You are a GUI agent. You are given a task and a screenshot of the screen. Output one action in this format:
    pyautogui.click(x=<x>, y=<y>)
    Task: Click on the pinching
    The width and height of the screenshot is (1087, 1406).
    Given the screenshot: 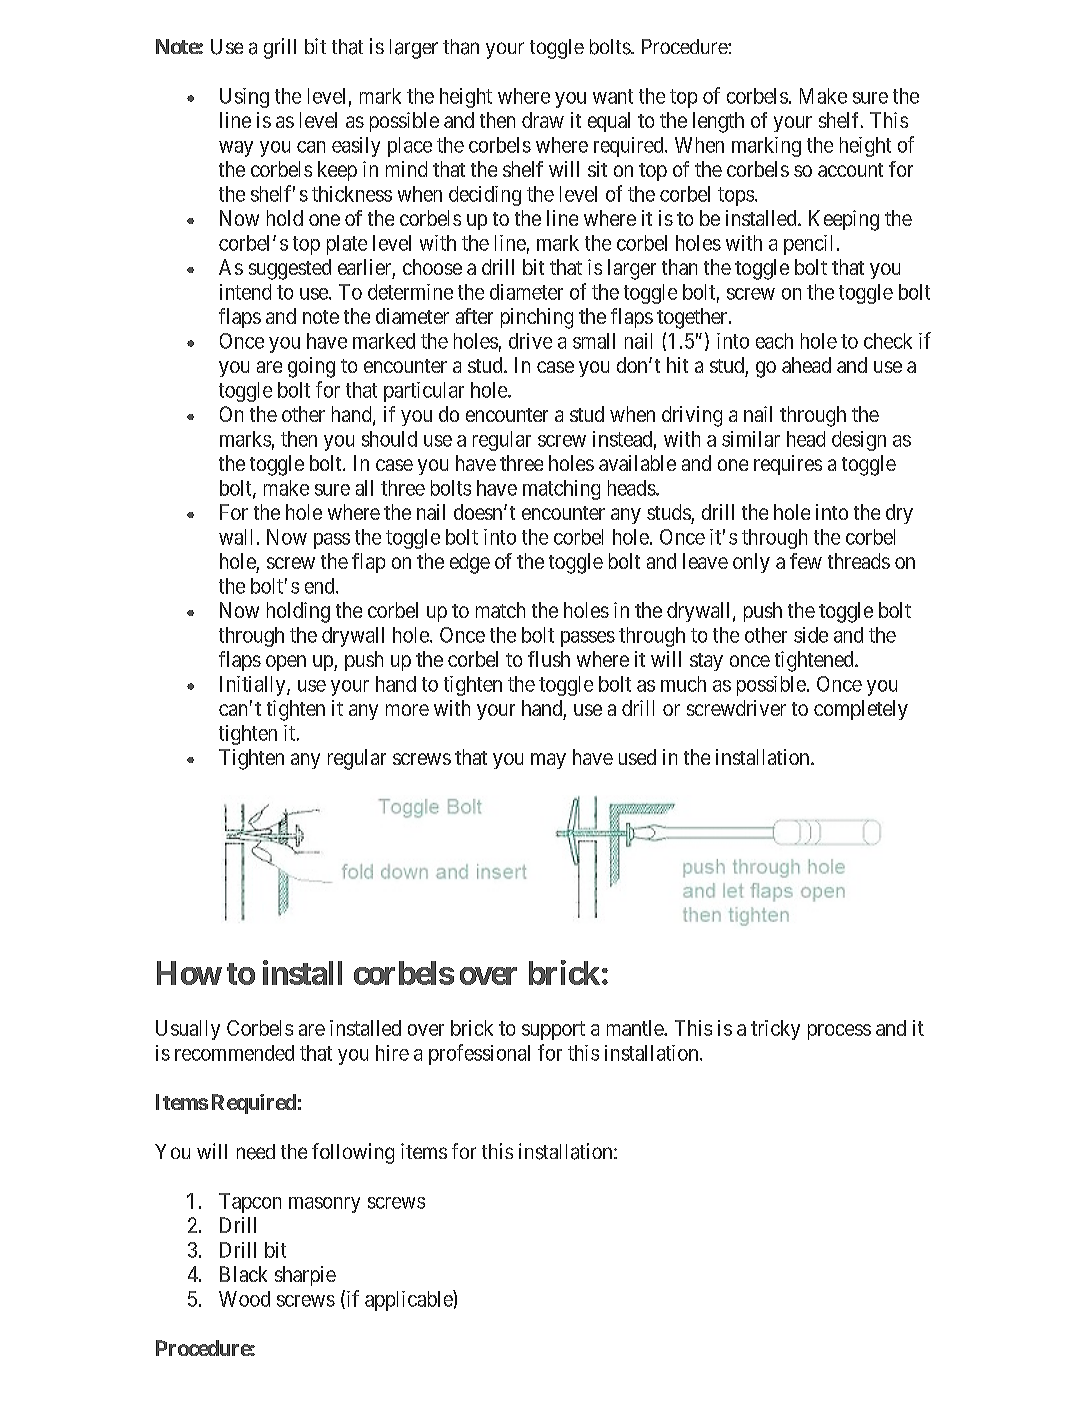 What is the action you would take?
    pyautogui.click(x=537, y=318)
